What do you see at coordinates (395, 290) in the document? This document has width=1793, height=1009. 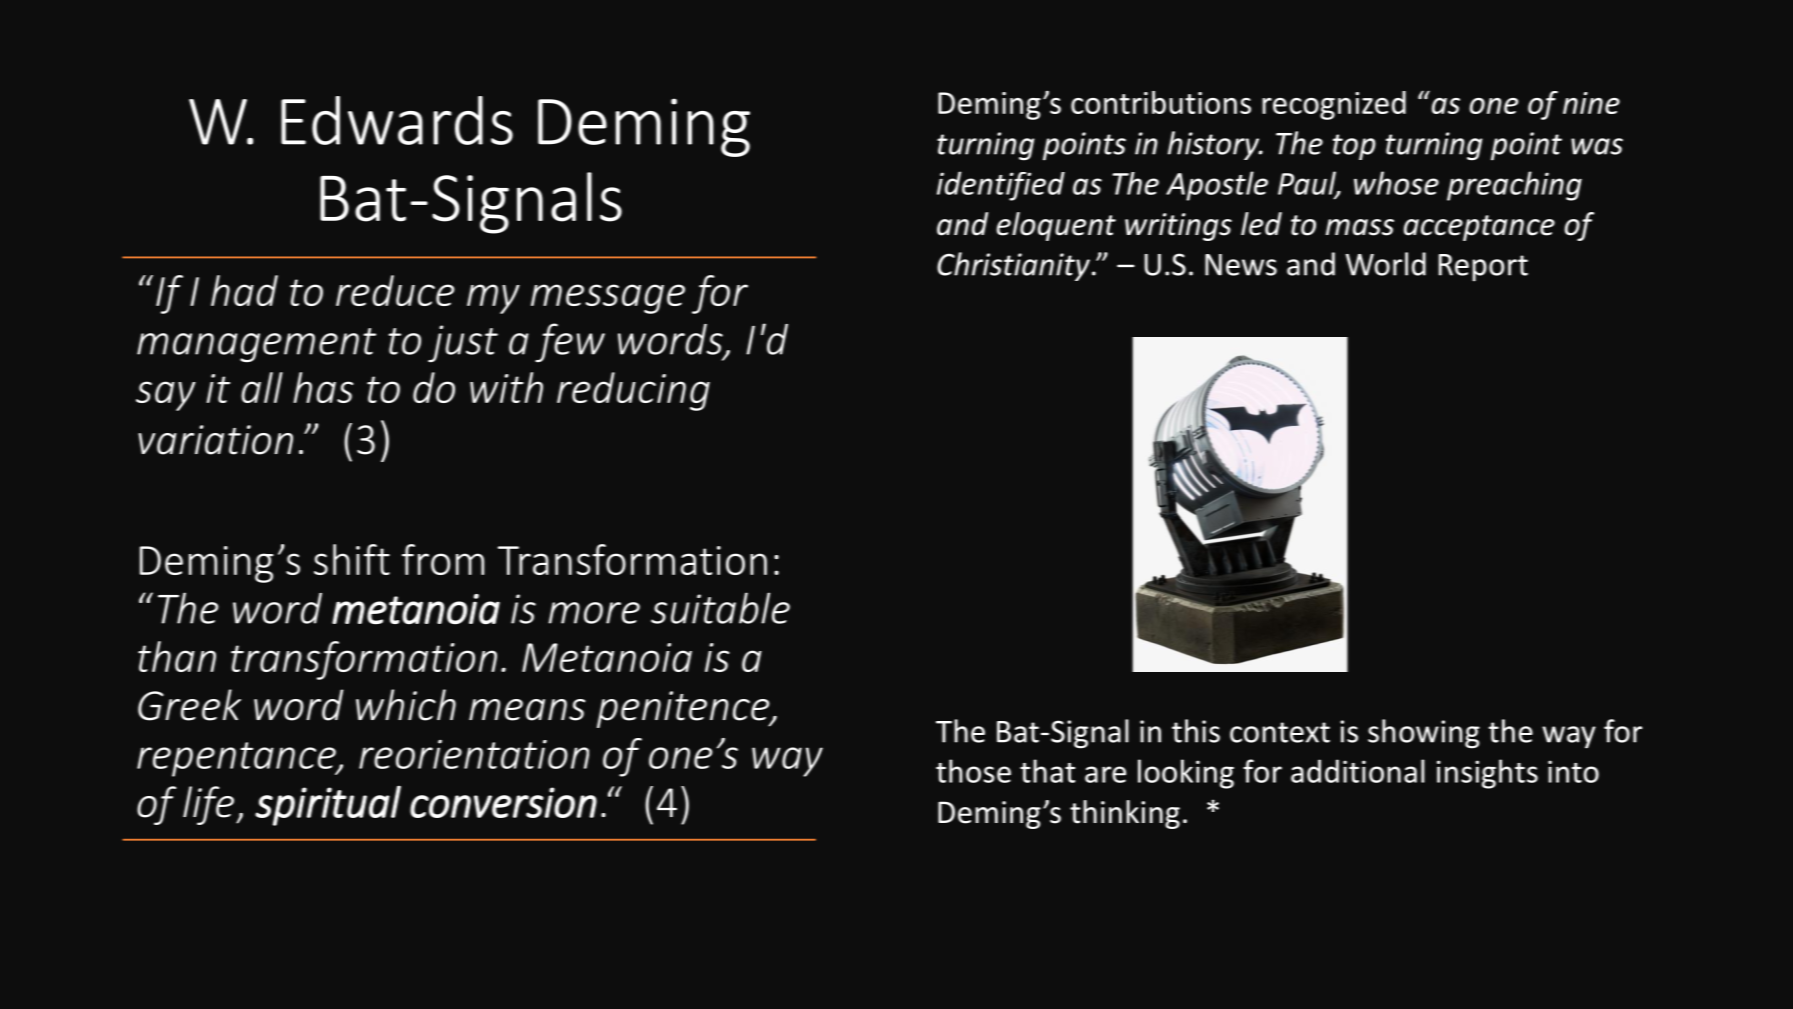 I see `reduce` at bounding box center [395, 290].
